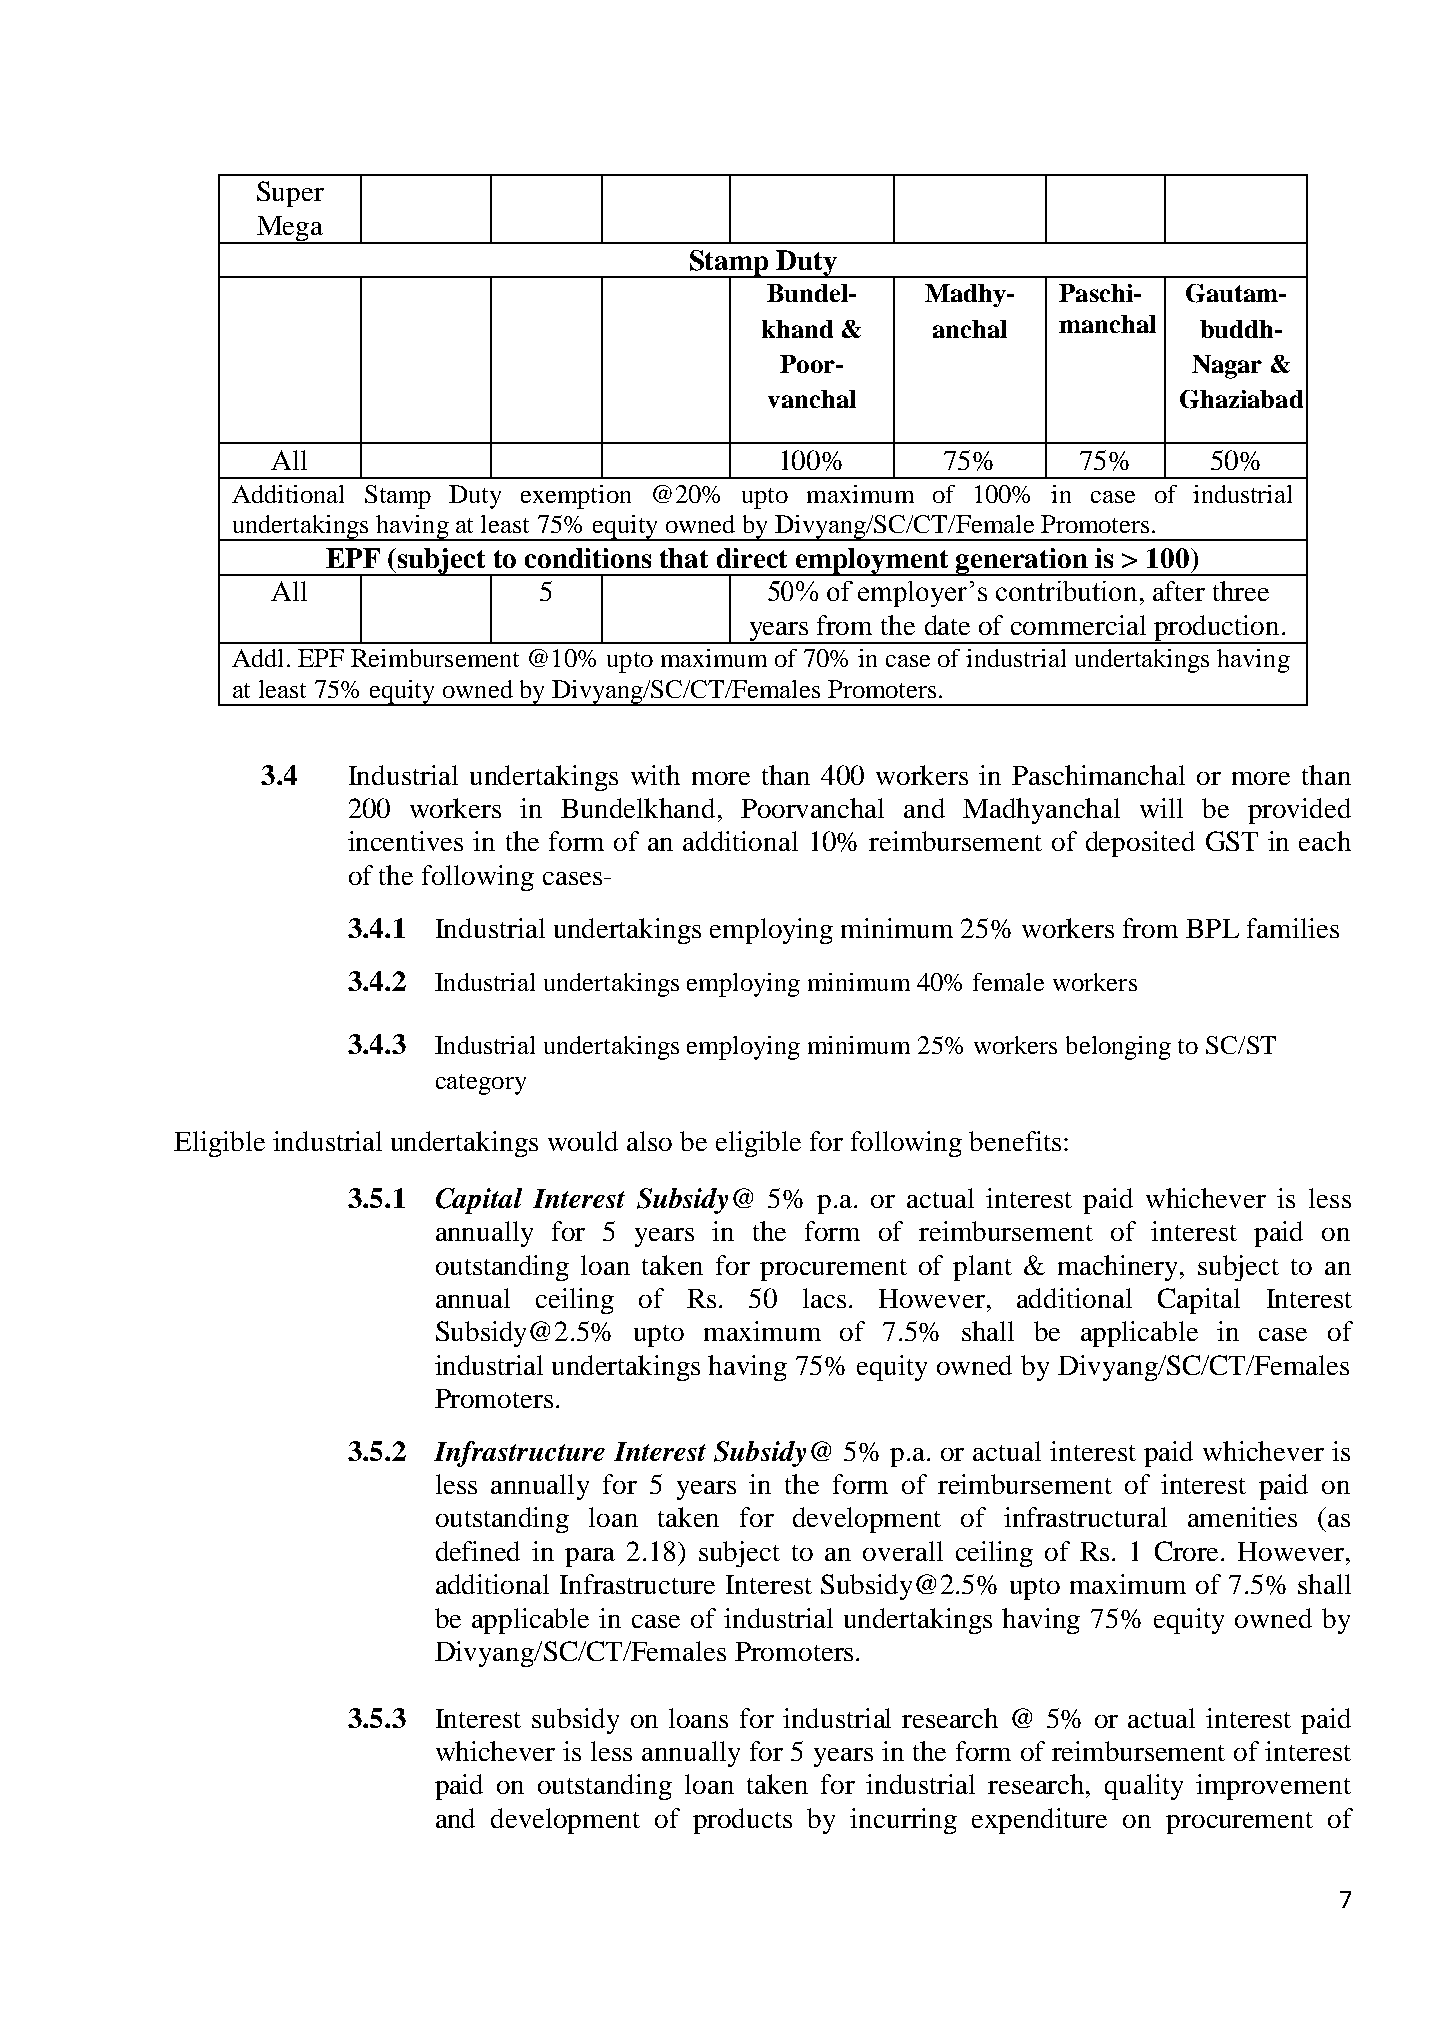  I want to click on defined, so click(478, 1551).
